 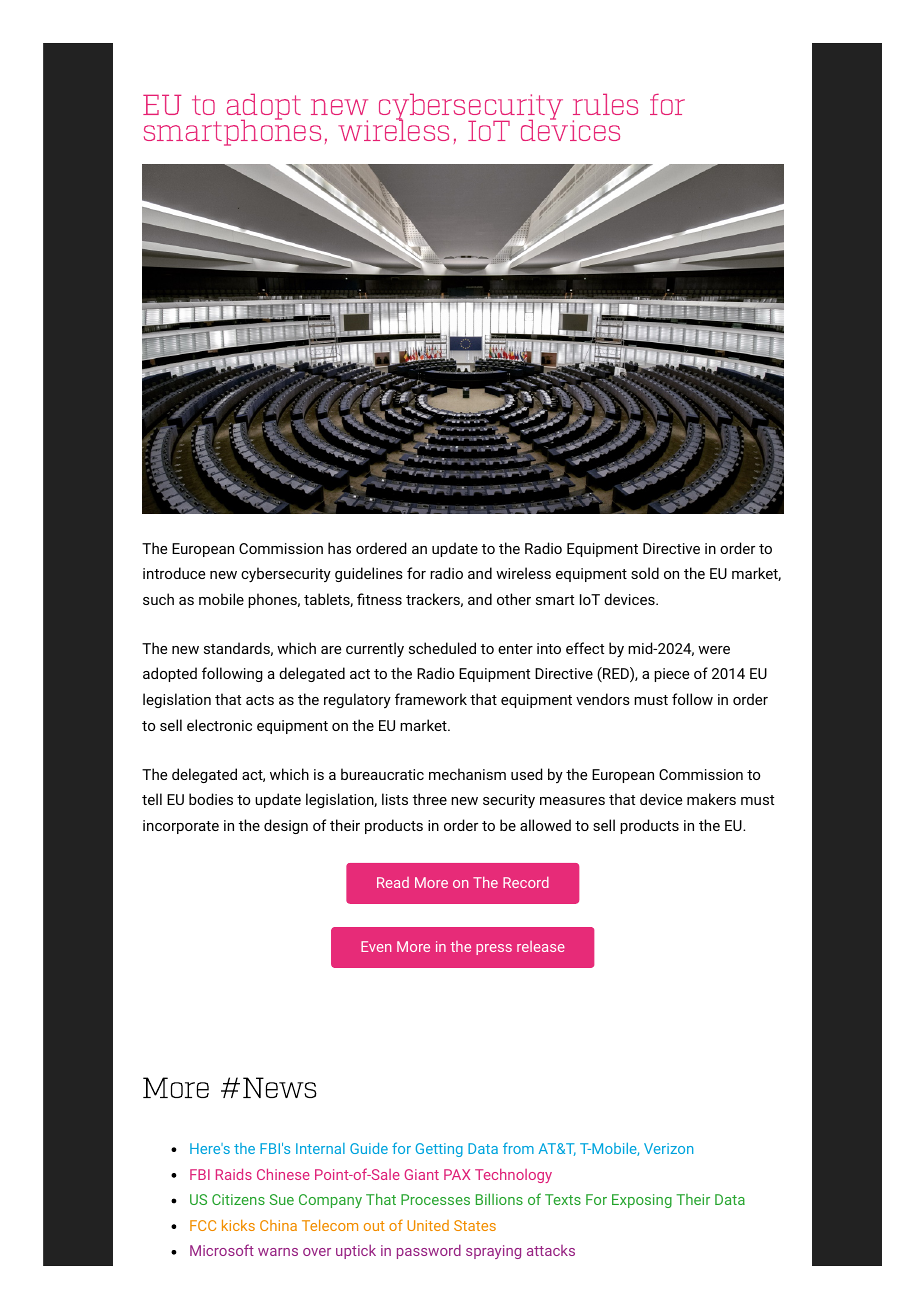 What do you see at coordinates (428, 1225) in the page?
I see `United` at bounding box center [428, 1225].
